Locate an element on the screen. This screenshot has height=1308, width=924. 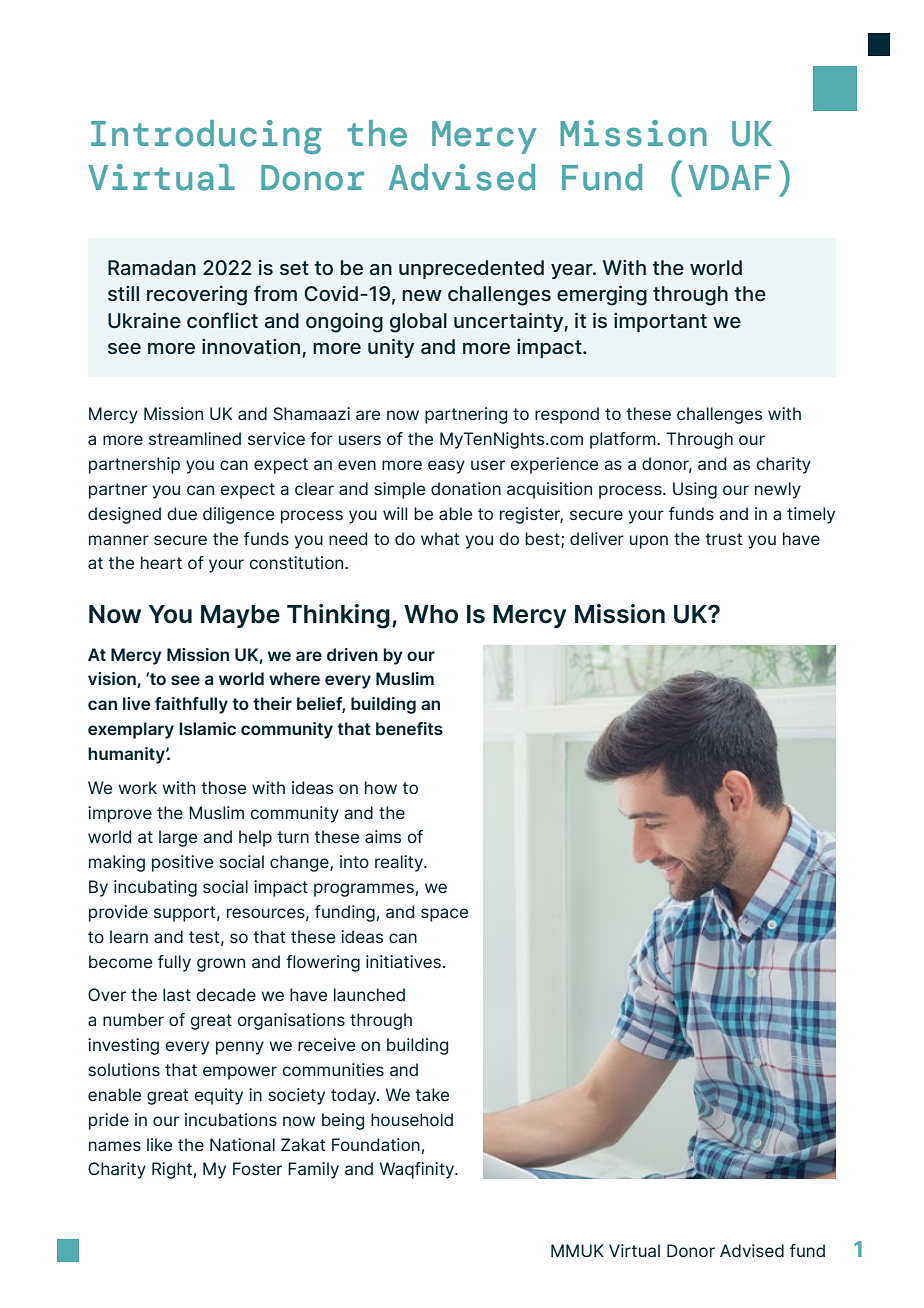
space is located at coordinates (444, 915).
